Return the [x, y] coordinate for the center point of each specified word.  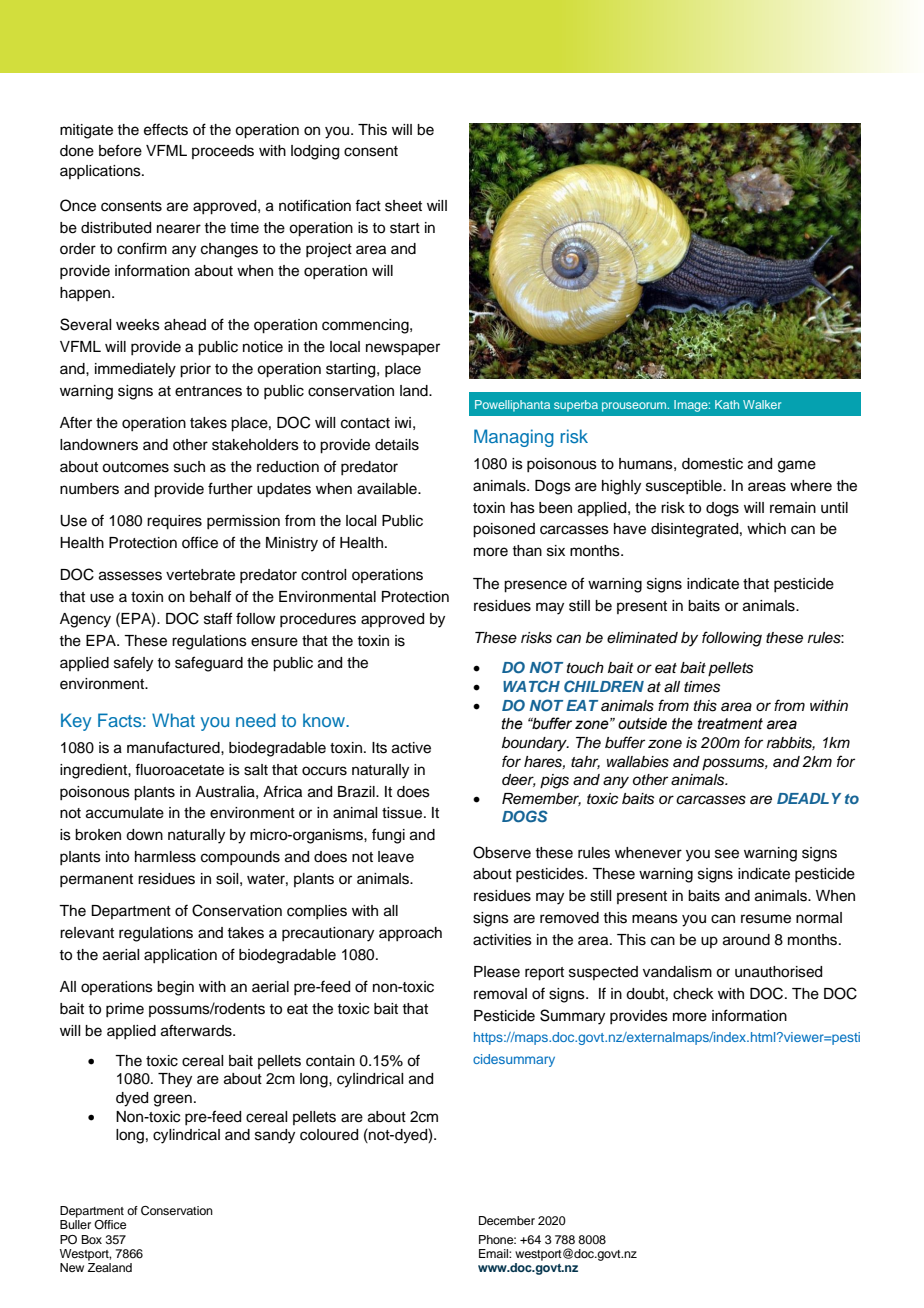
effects [166, 129]
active [411, 748]
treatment [730, 724]
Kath [727, 404]
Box [91, 1239]
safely [133, 664]
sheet [403, 206]
